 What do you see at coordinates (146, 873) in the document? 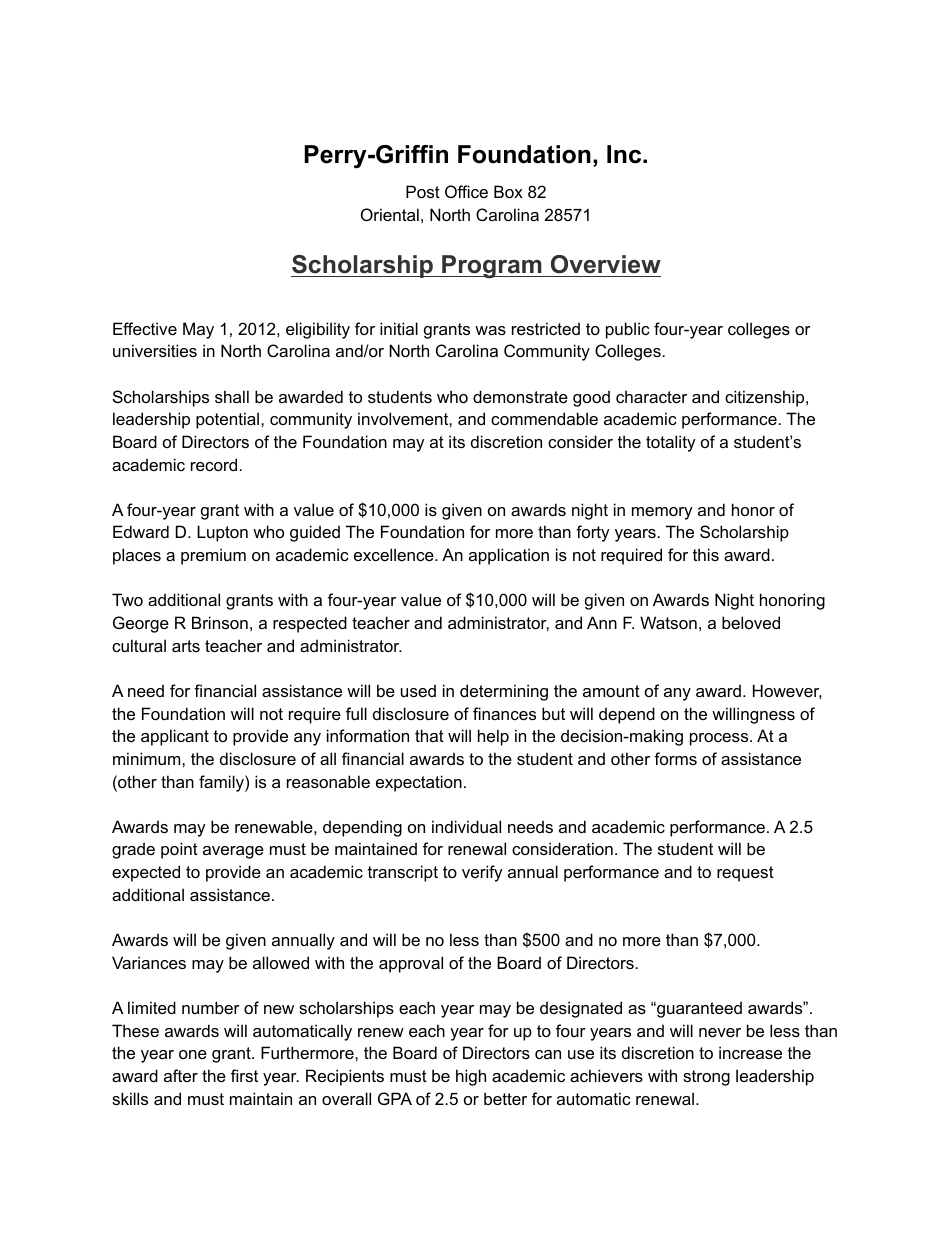
I see `expected` at bounding box center [146, 873].
